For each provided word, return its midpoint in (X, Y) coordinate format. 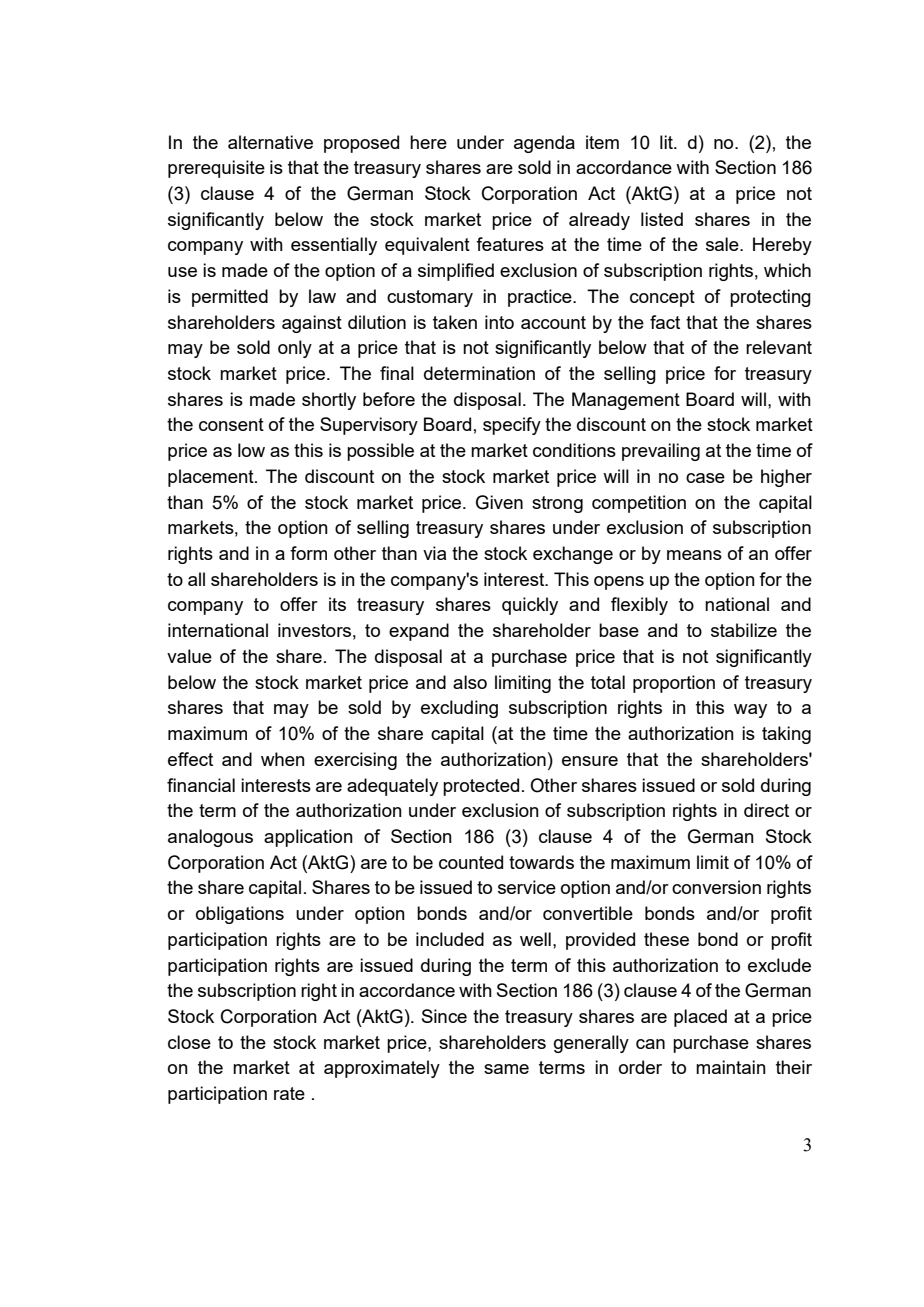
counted (471, 862)
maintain (731, 1067)
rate (289, 1093)
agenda (544, 144)
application (308, 838)
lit (667, 142)
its (337, 604)
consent (231, 424)
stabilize (744, 630)
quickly (530, 606)
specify (512, 426)
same (506, 1069)
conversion (716, 887)
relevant (779, 347)
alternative (270, 142)
